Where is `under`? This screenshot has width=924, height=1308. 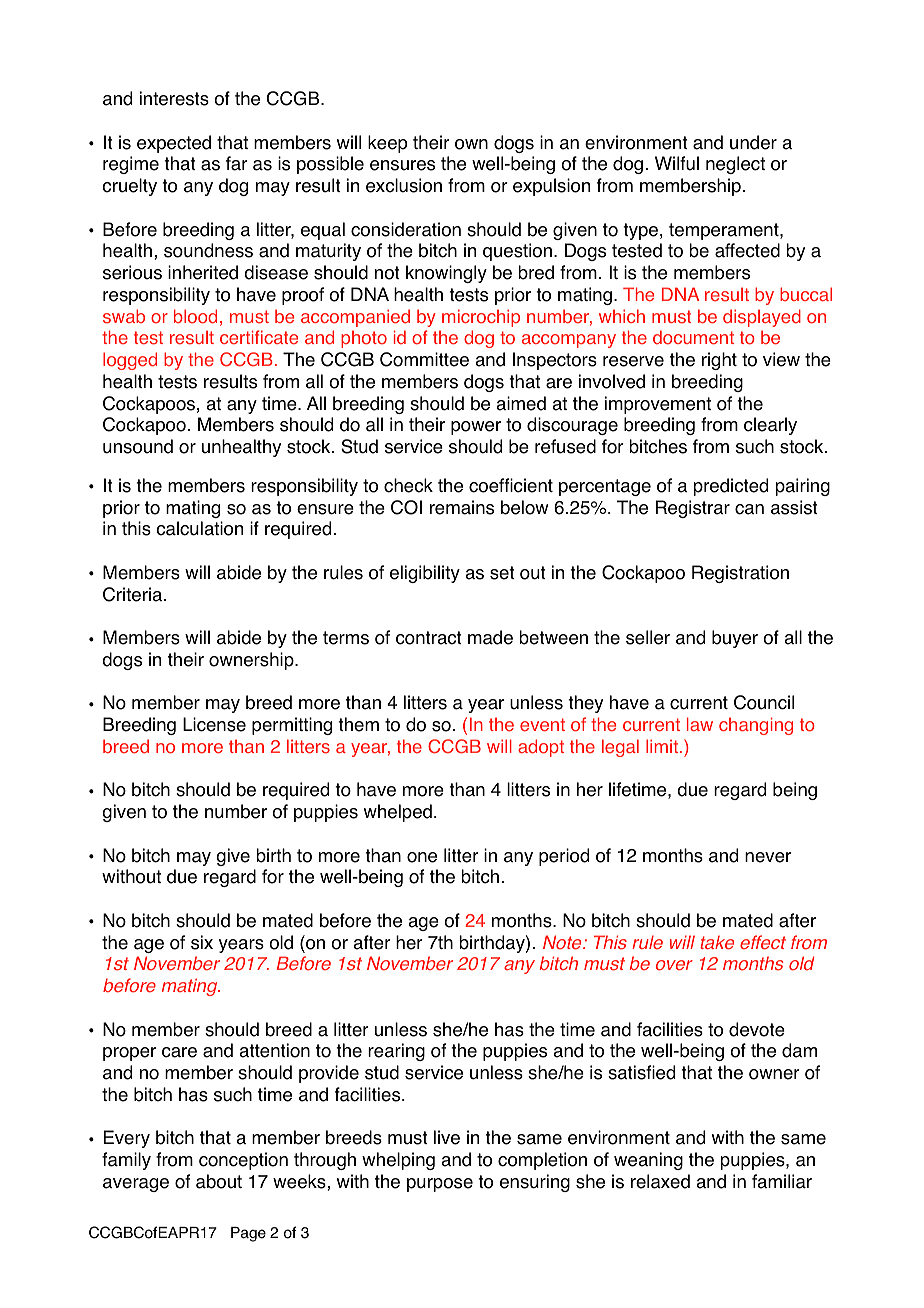
under is located at coordinates (753, 142).
